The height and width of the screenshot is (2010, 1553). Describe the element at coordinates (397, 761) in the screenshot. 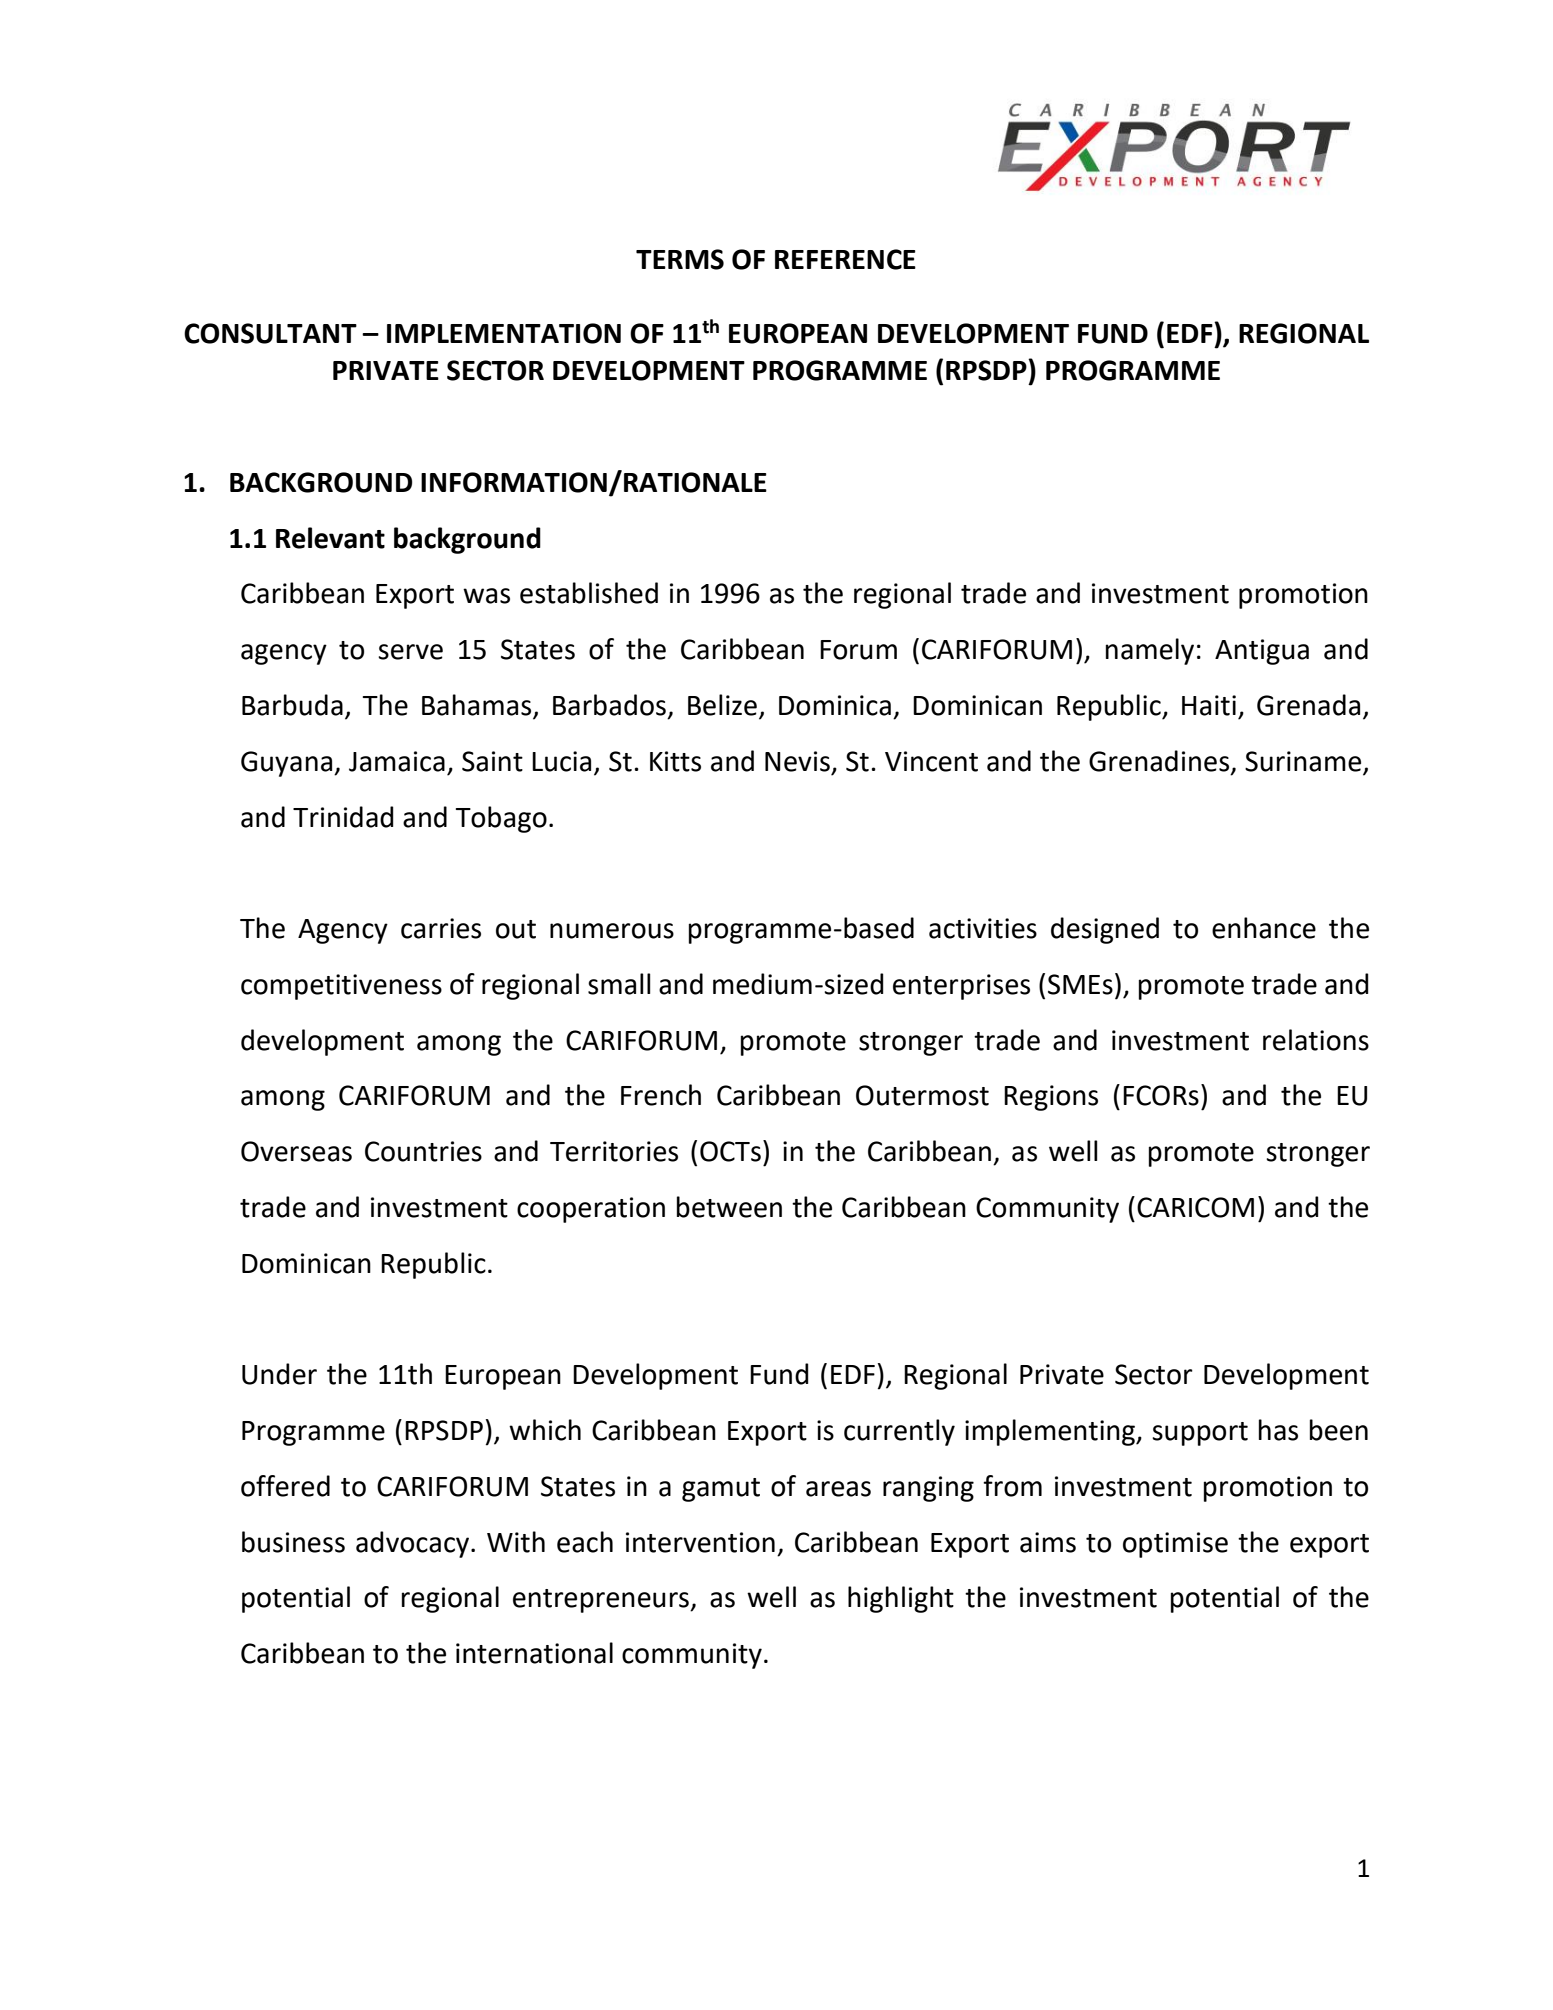

I see `Jamaica` at that location.
